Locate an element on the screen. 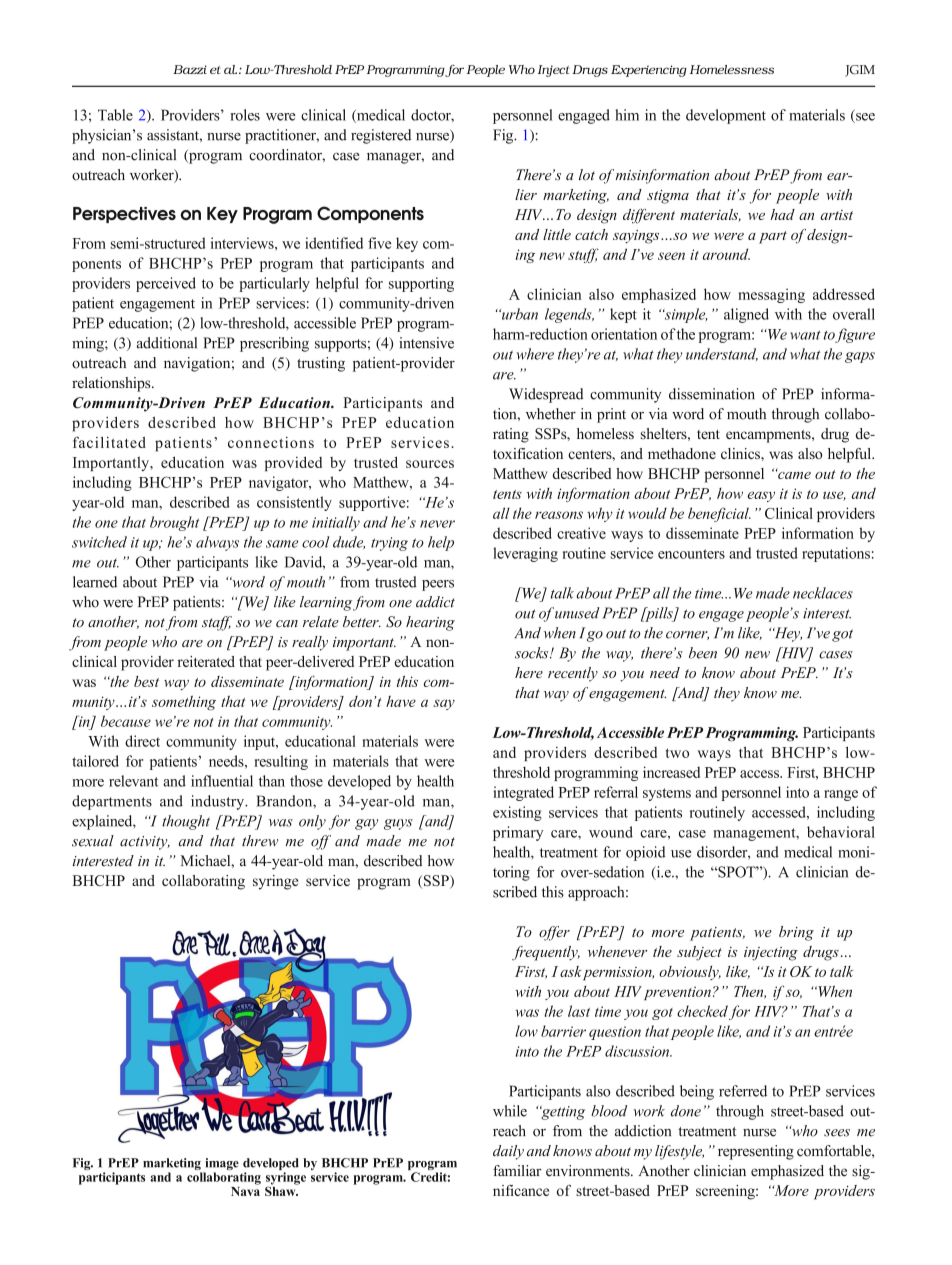 This screenshot has height=1265, width=952. registered is located at coordinates (381, 136).
